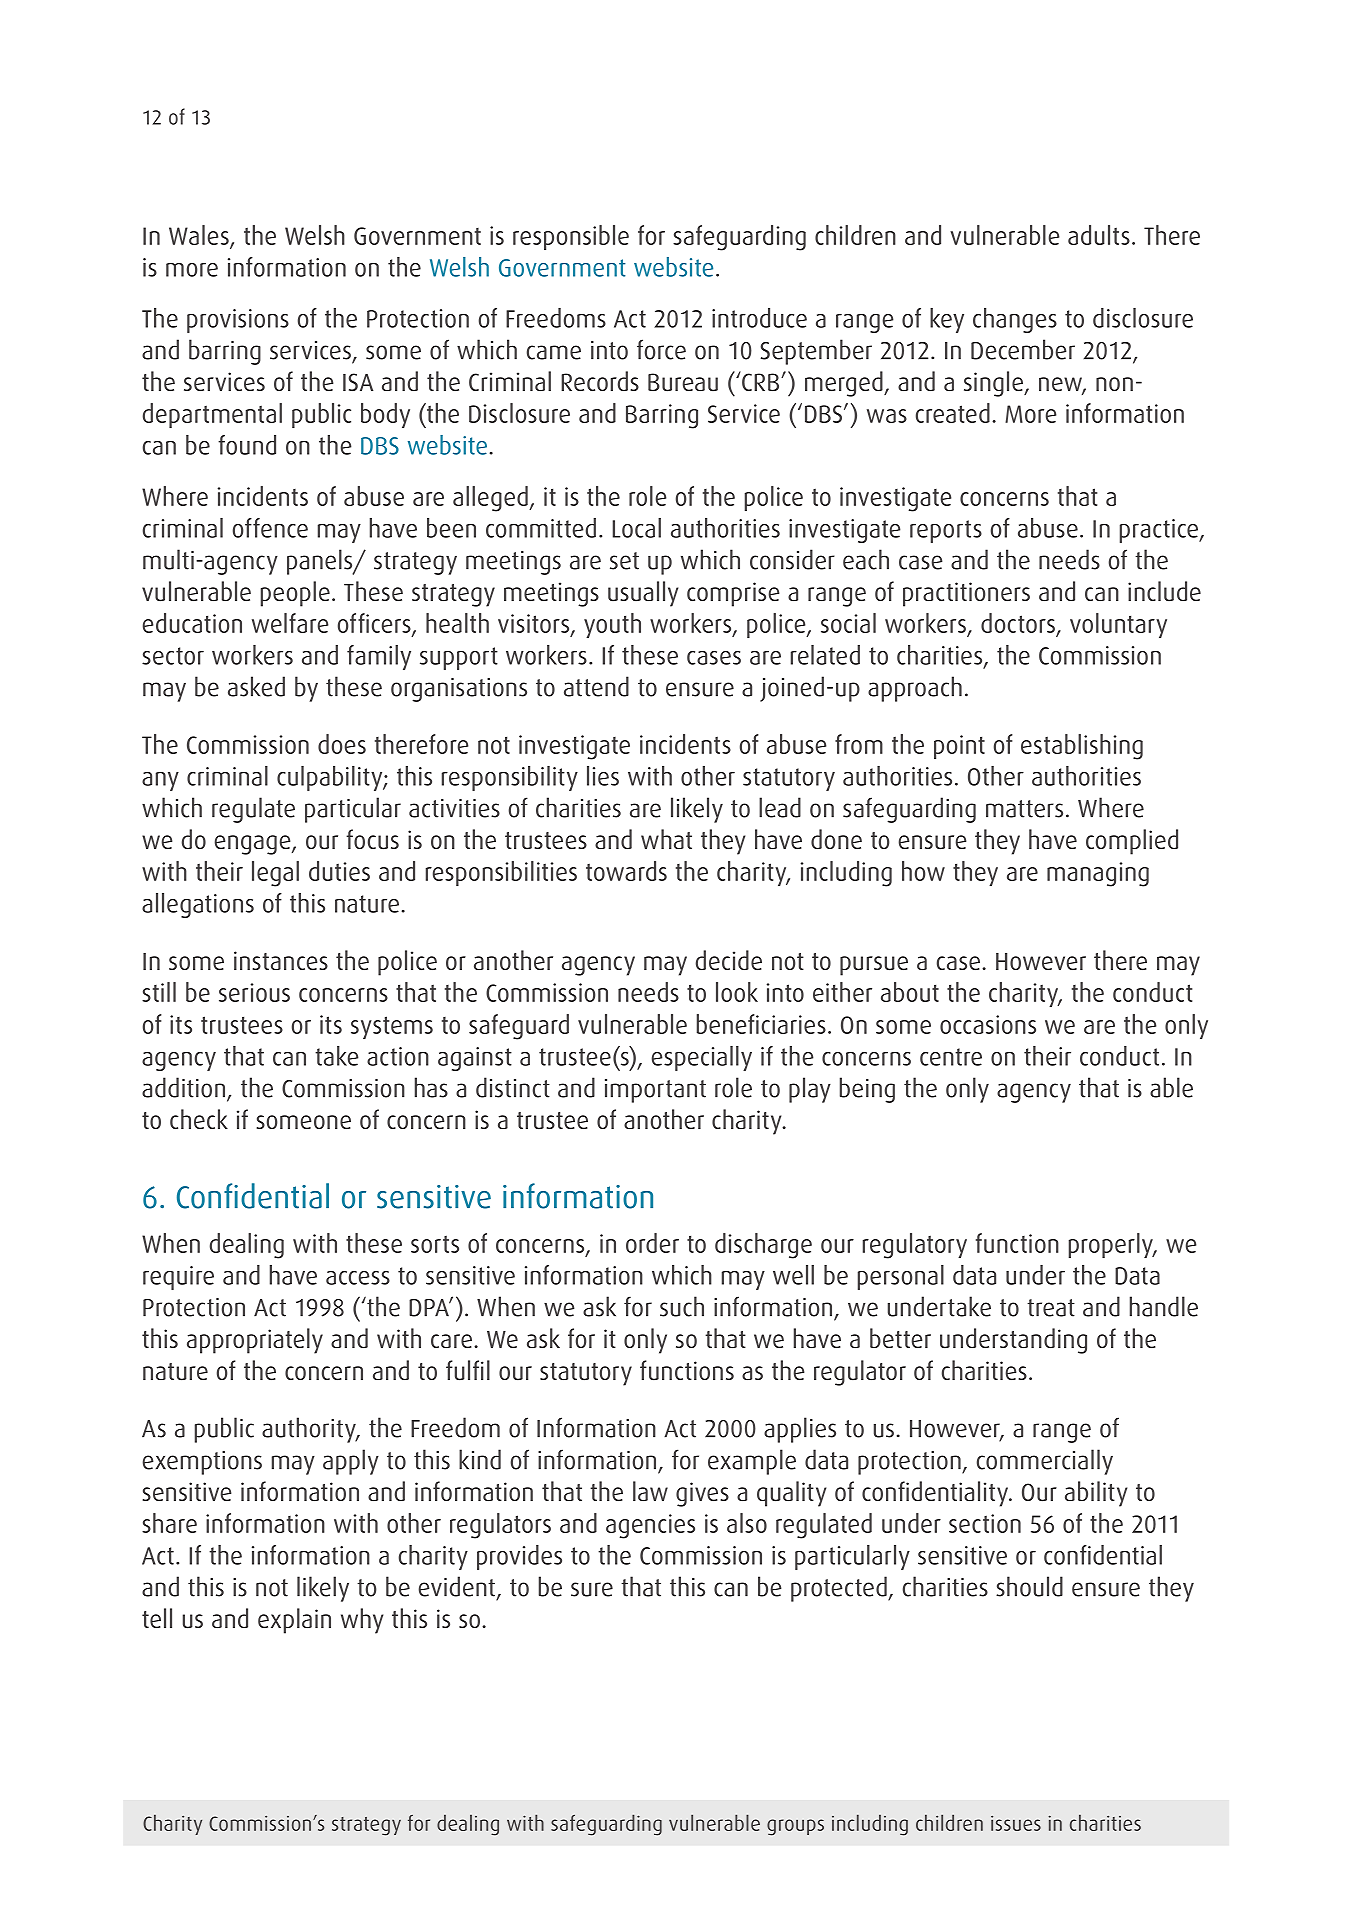 The height and width of the image is (1910, 1351). I want to click on explain, so click(294, 1621).
